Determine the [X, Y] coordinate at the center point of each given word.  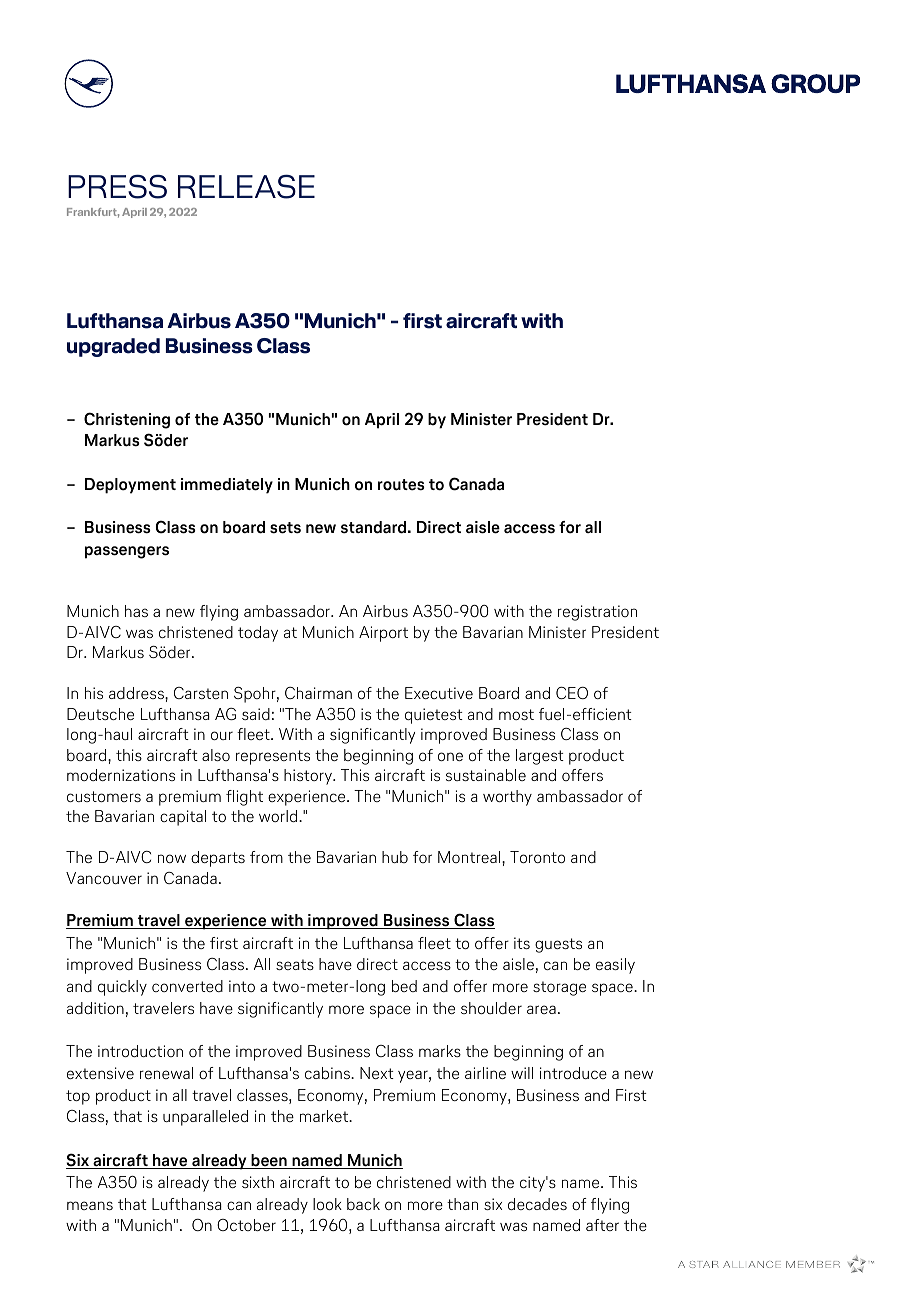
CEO [572, 693]
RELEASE [246, 186]
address [137, 693]
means [90, 1205]
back [363, 1204]
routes [401, 485]
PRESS [117, 187]
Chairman [318, 693]
